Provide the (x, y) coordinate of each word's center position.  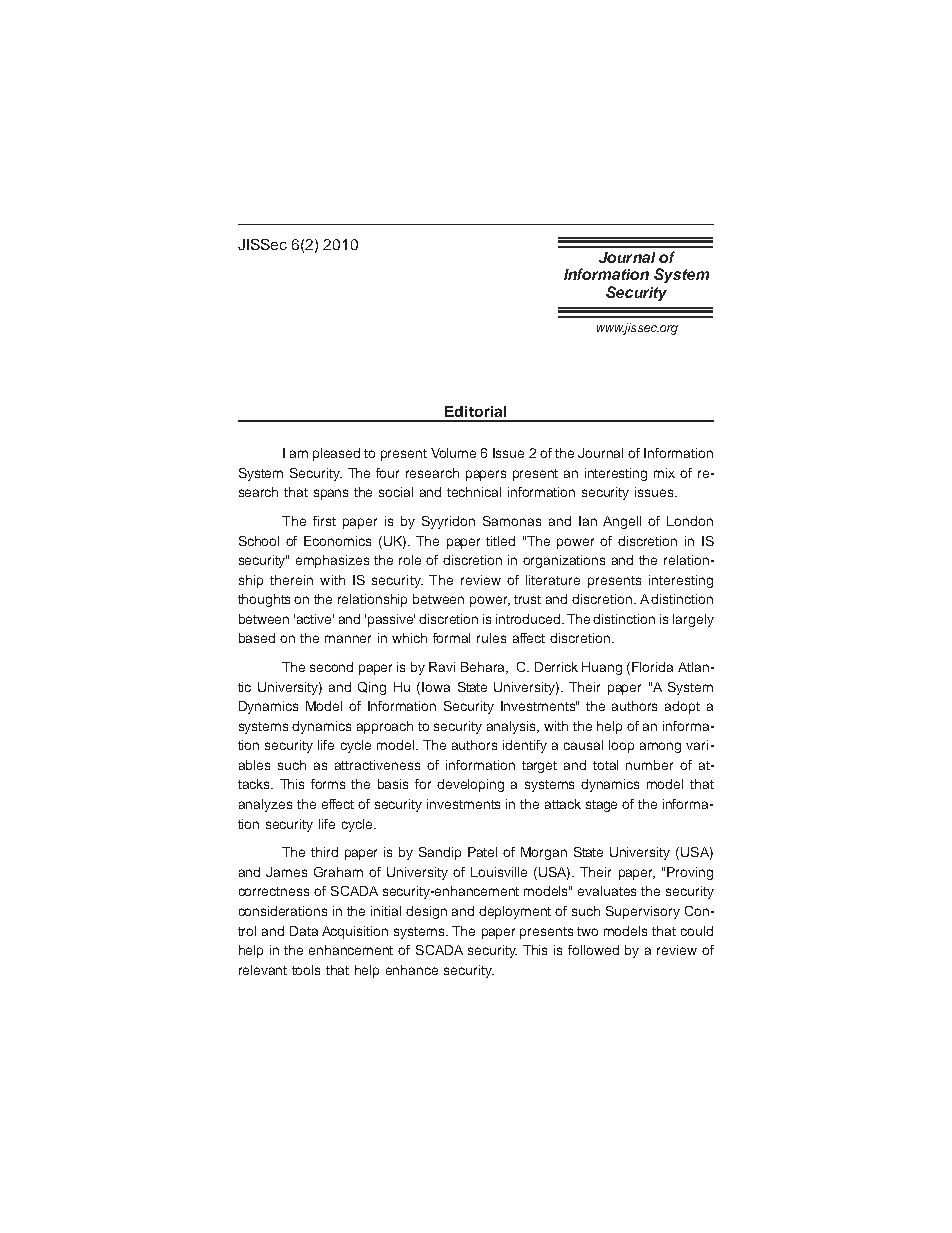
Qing (372, 688)
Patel (482, 852)
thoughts (264, 600)
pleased (336, 454)
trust (527, 599)
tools (306, 970)
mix (664, 473)
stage (601, 806)
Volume (453, 453)
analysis (513, 727)
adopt (682, 707)
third (324, 852)
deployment (515, 912)
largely (693, 620)
